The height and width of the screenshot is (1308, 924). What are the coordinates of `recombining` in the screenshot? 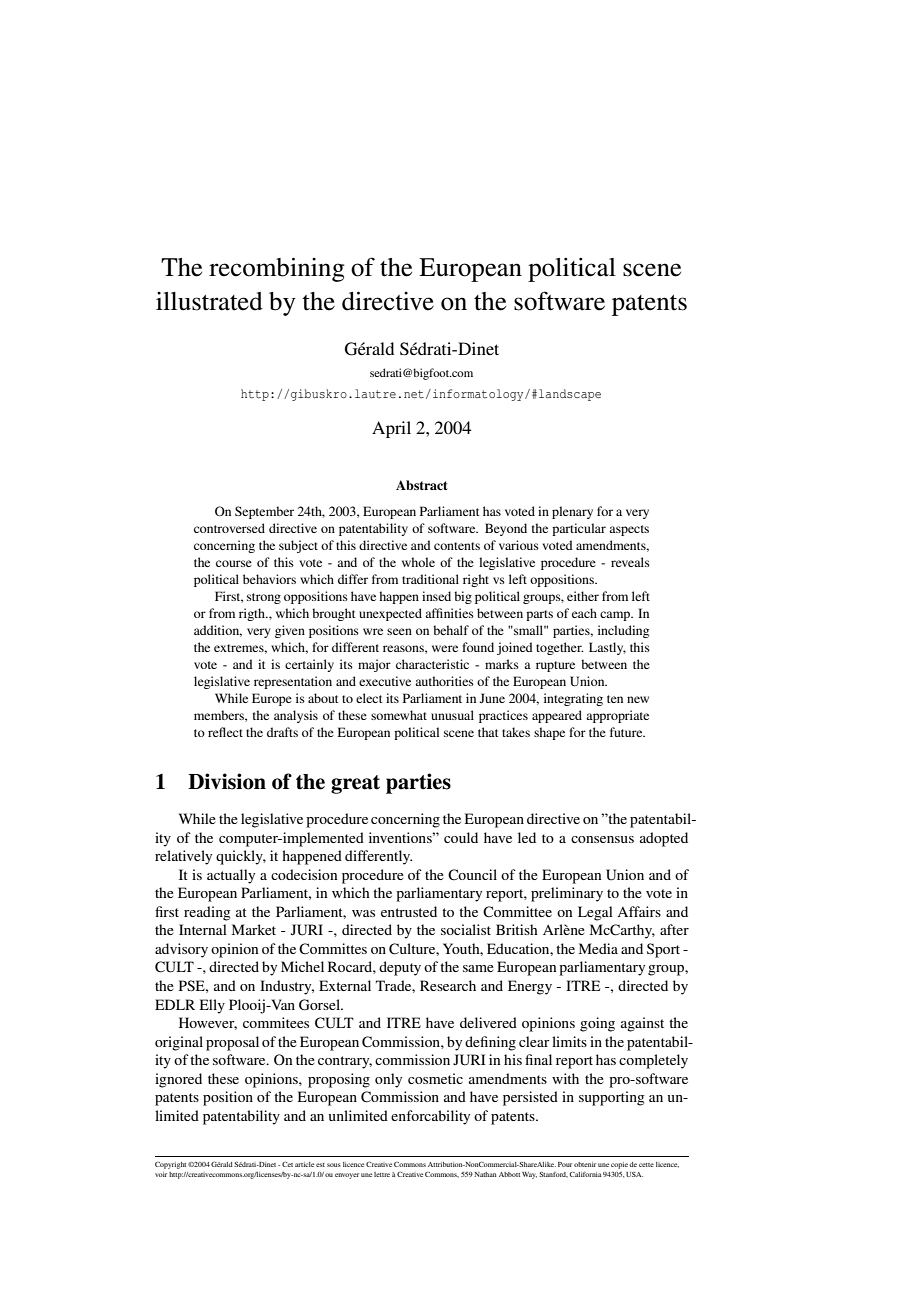 It's located at (277, 269).
